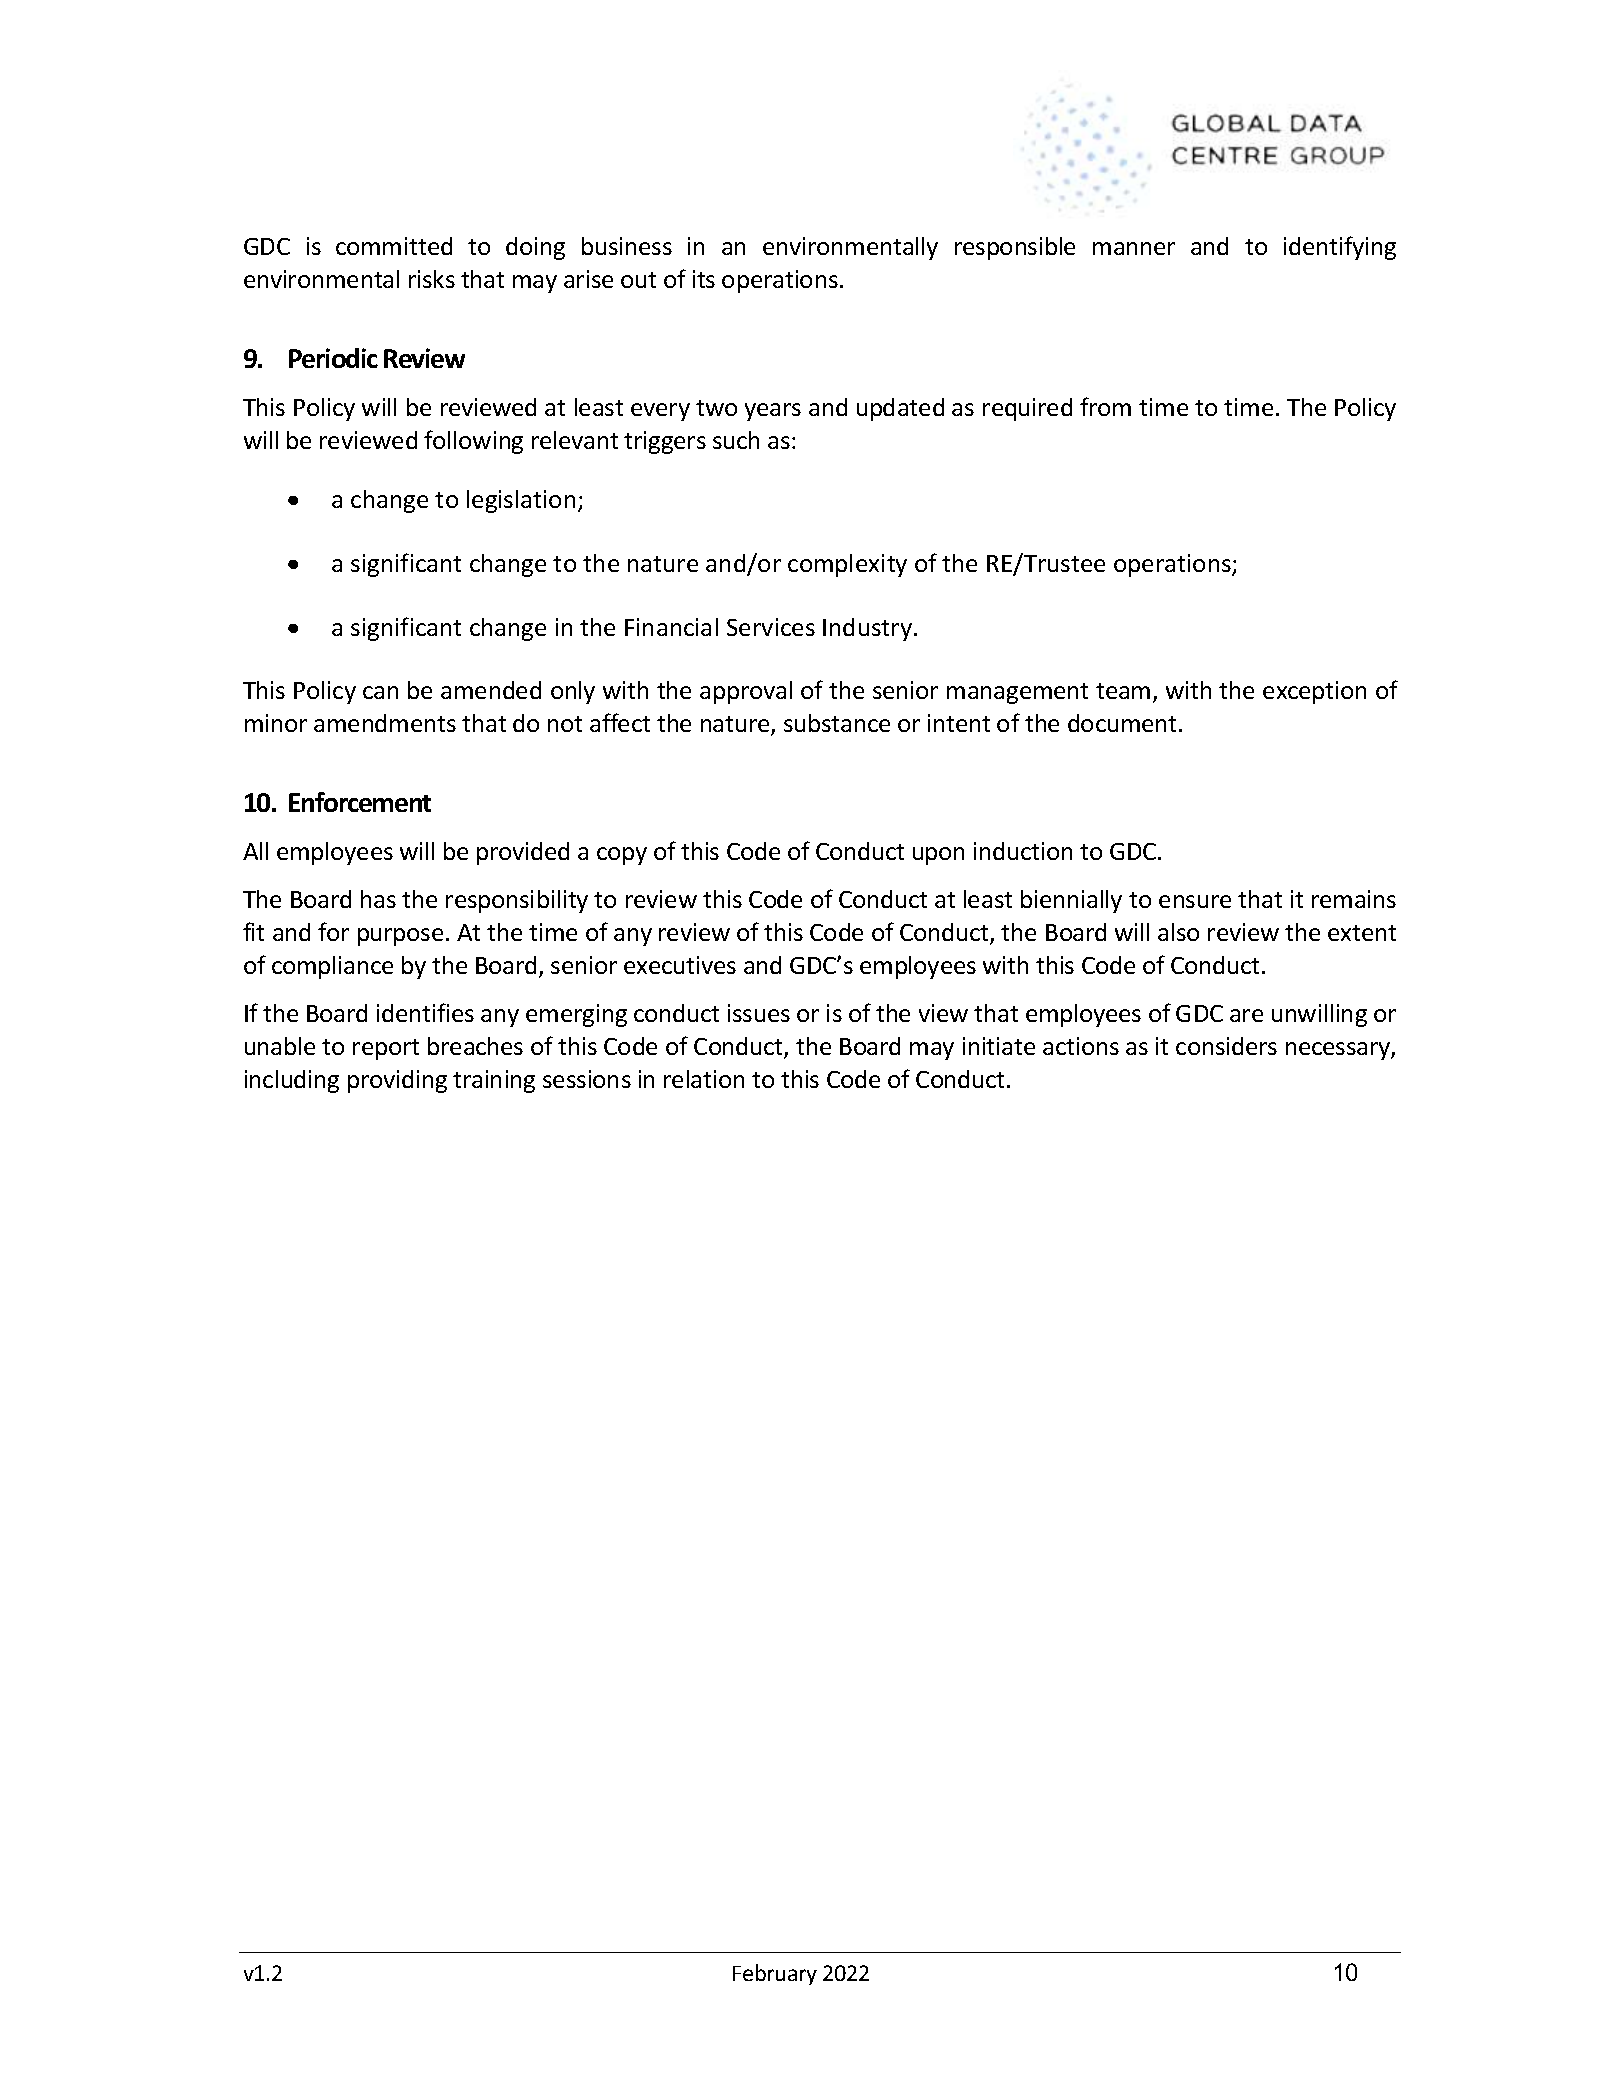  What do you see at coordinates (360, 802) in the document?
I see `Enforcement` at bounding box center [360, 802].
